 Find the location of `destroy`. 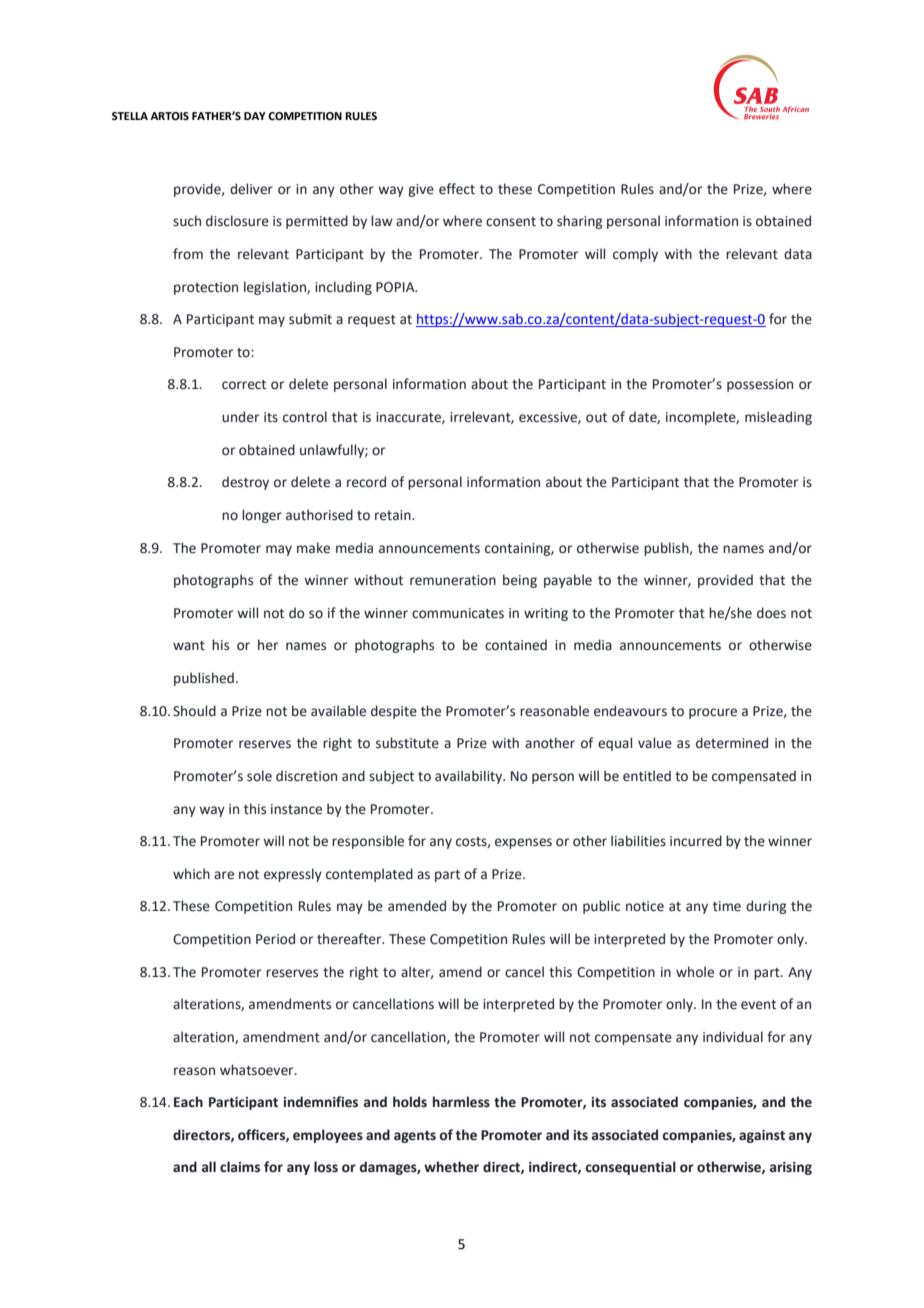

destroy is located at coordinates (245, 483).
